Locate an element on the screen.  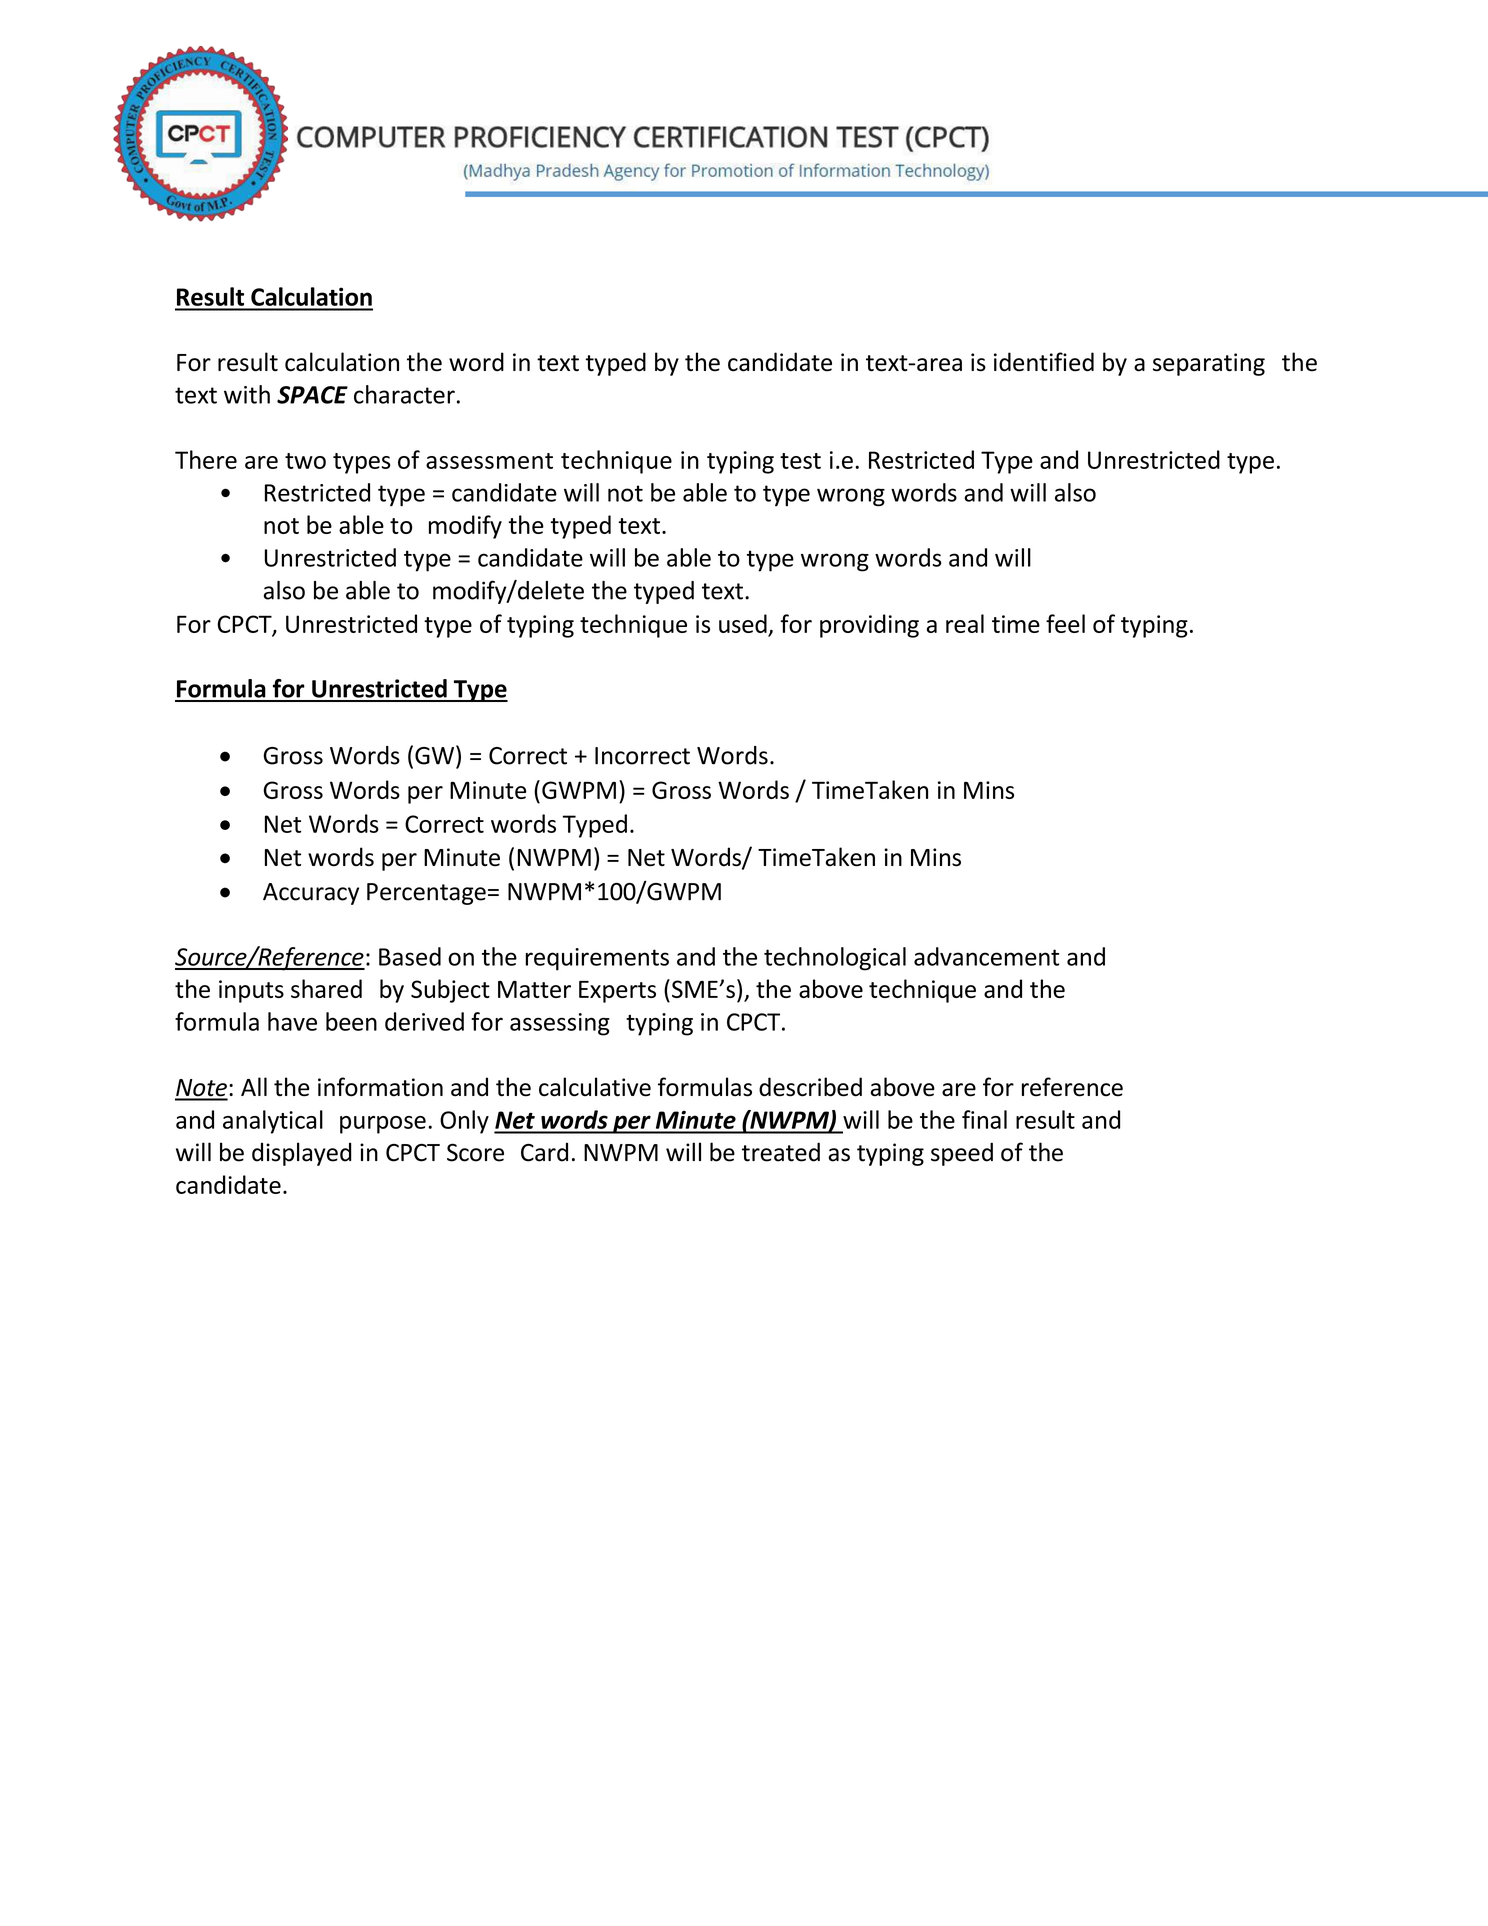
two is located at coordinates (305, 461).
